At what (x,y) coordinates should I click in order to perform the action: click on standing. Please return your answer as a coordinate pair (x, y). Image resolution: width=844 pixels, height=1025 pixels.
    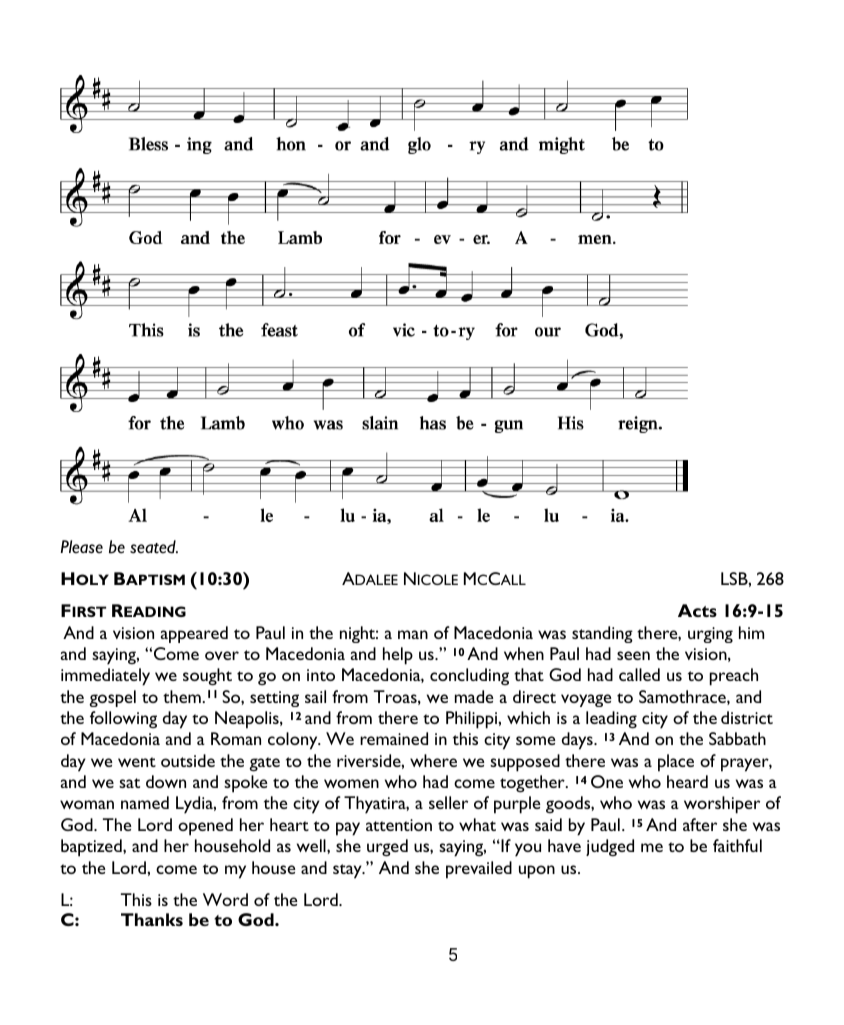
    Looking at the image, I should click on (602, 634).
